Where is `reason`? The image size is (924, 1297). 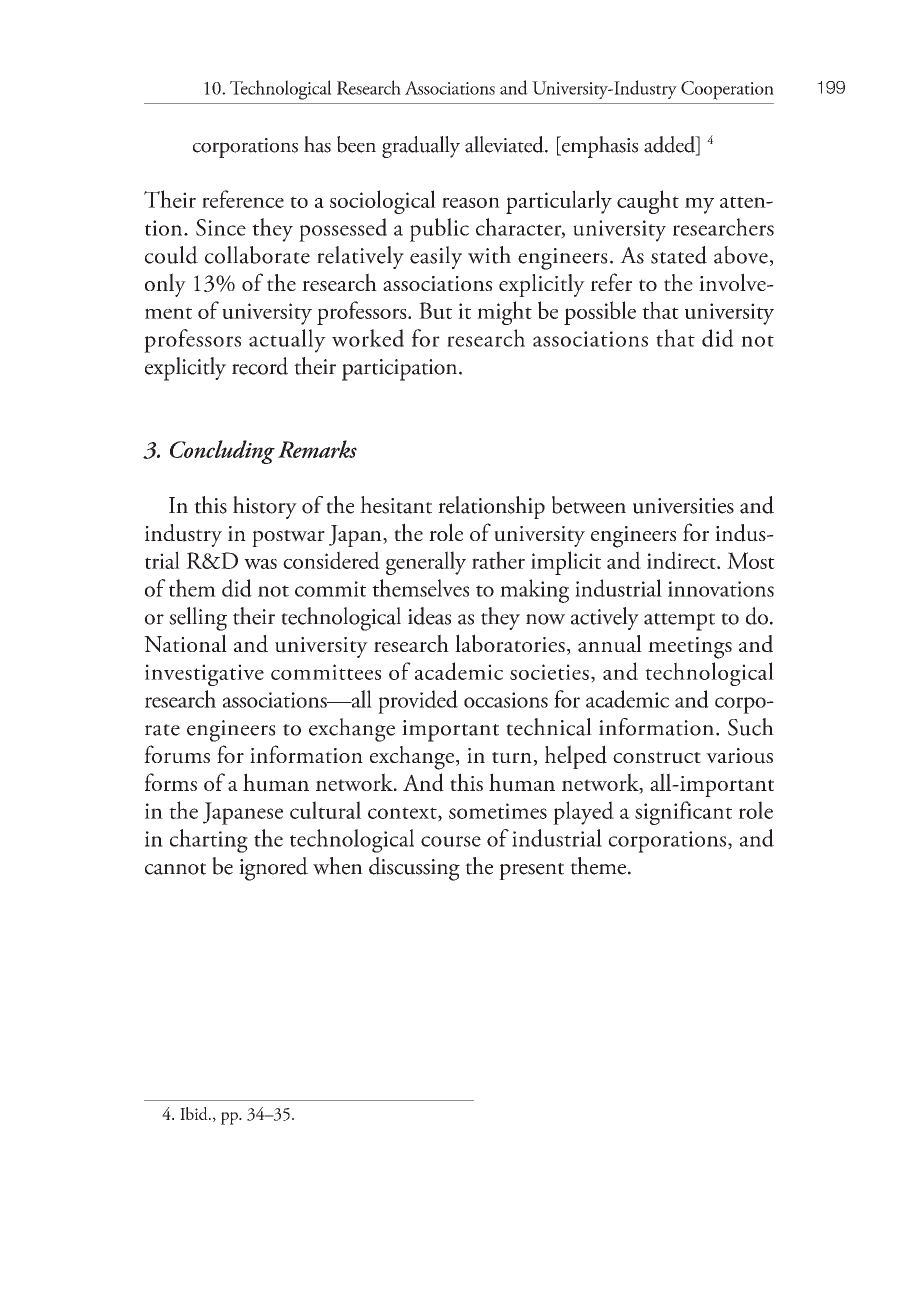
reason is located at coordinates (471, 202).
